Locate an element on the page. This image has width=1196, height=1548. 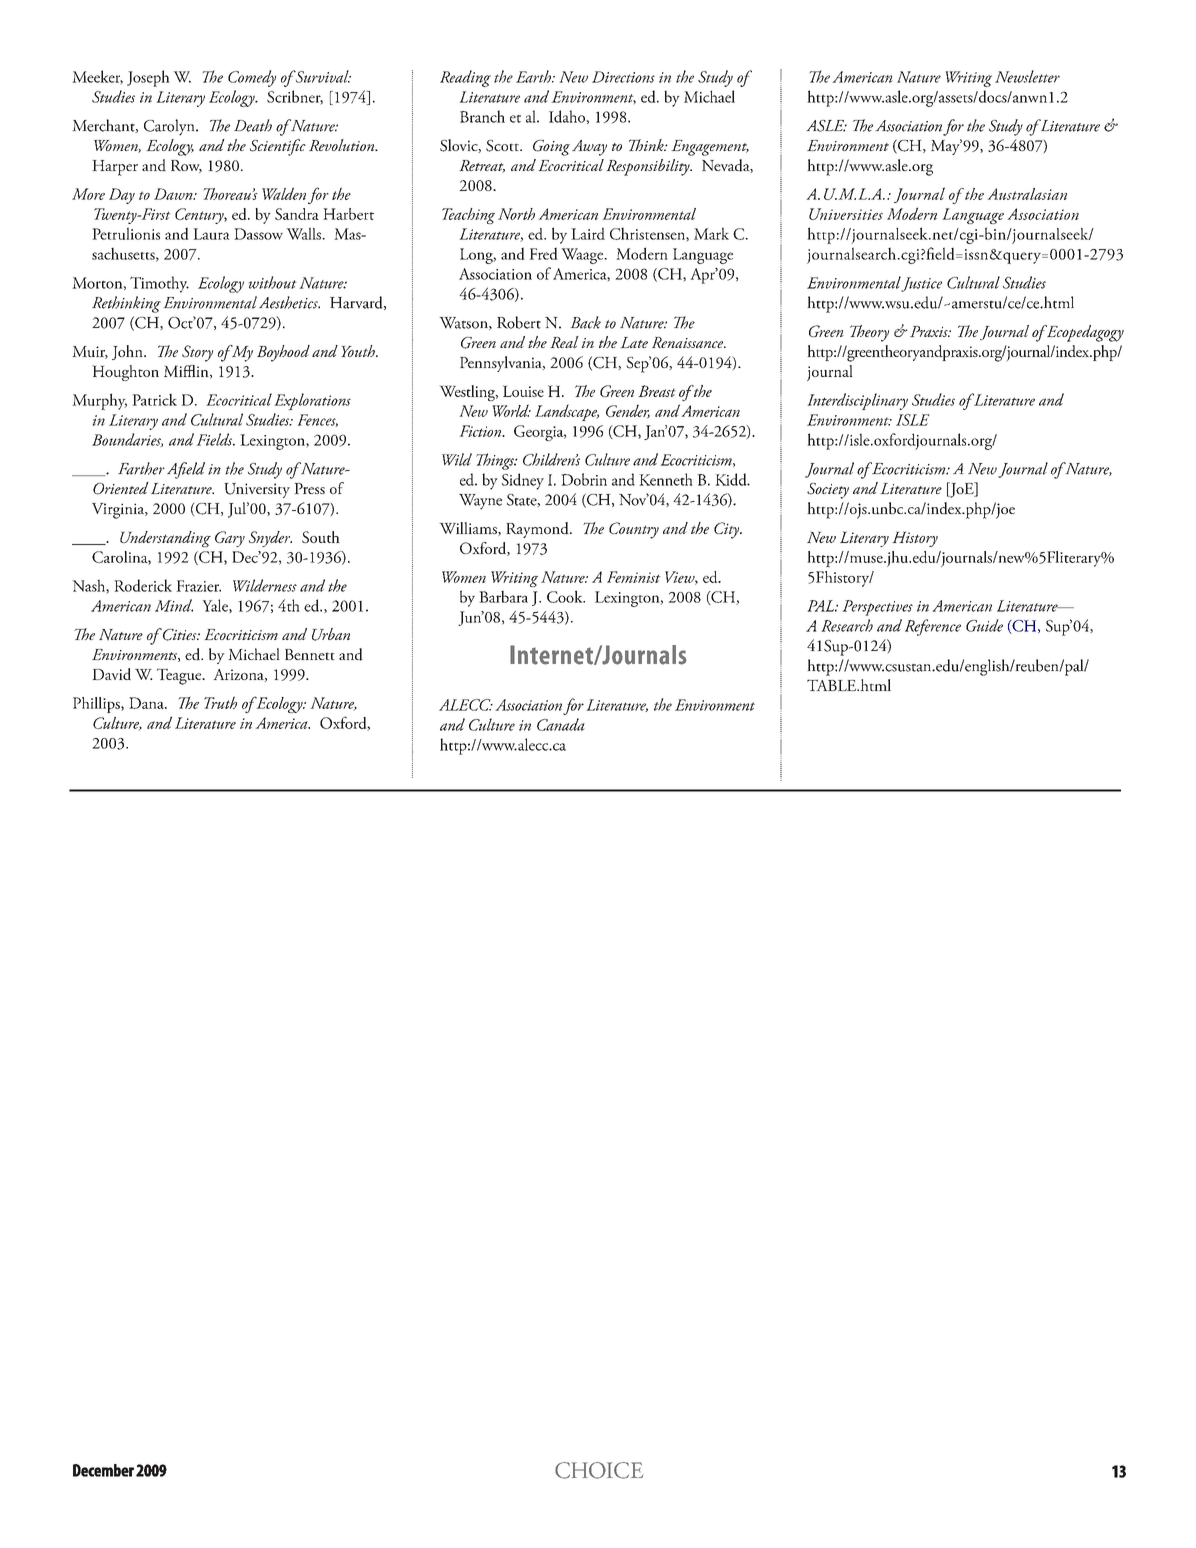
Truth is located at coordinates (220, 703).
